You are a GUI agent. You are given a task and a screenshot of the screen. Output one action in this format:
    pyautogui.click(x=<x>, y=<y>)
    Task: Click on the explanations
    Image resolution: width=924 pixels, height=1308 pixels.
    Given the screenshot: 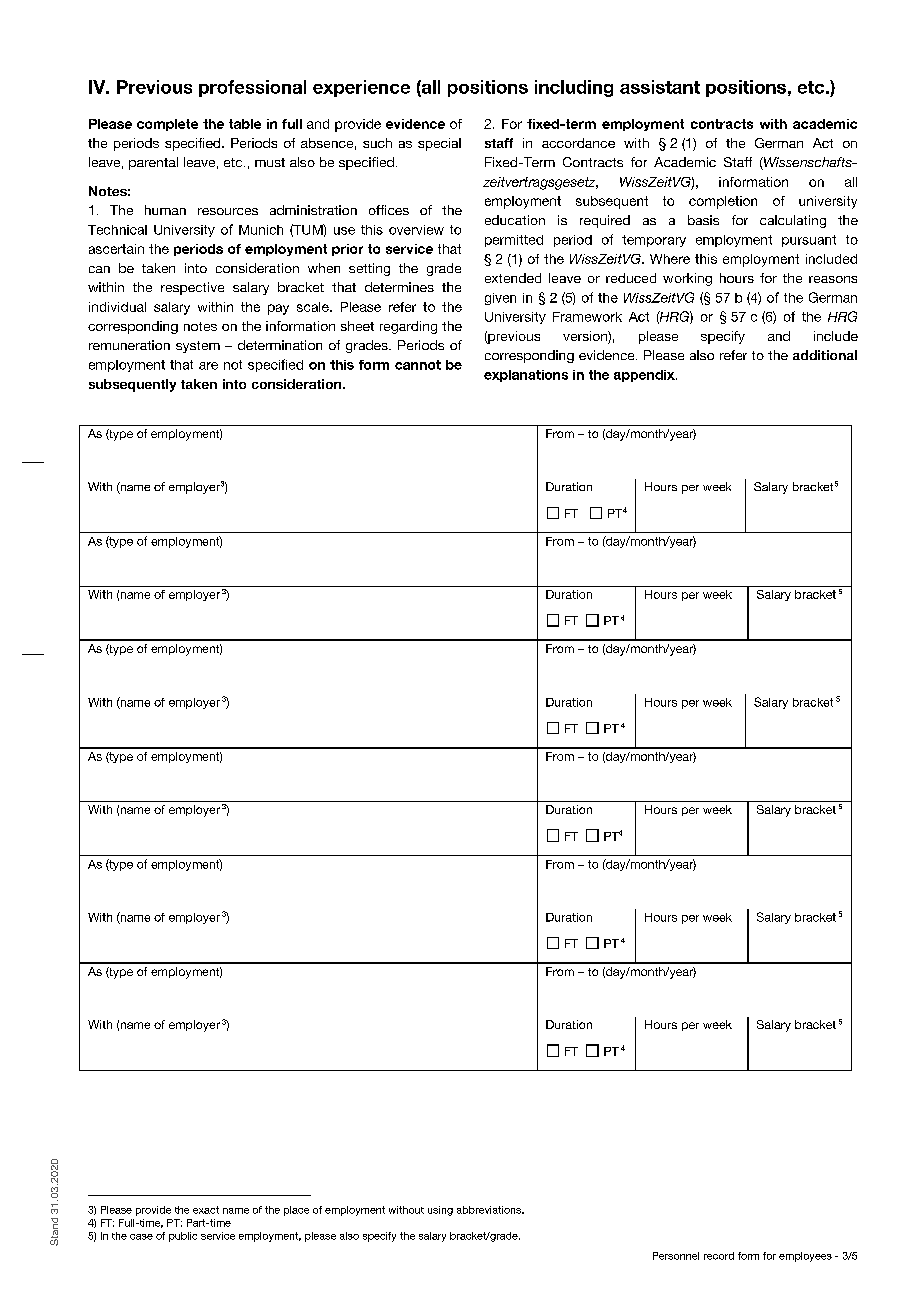 What is the action you would take?
    pyautogui.click(x=526, y=376)
